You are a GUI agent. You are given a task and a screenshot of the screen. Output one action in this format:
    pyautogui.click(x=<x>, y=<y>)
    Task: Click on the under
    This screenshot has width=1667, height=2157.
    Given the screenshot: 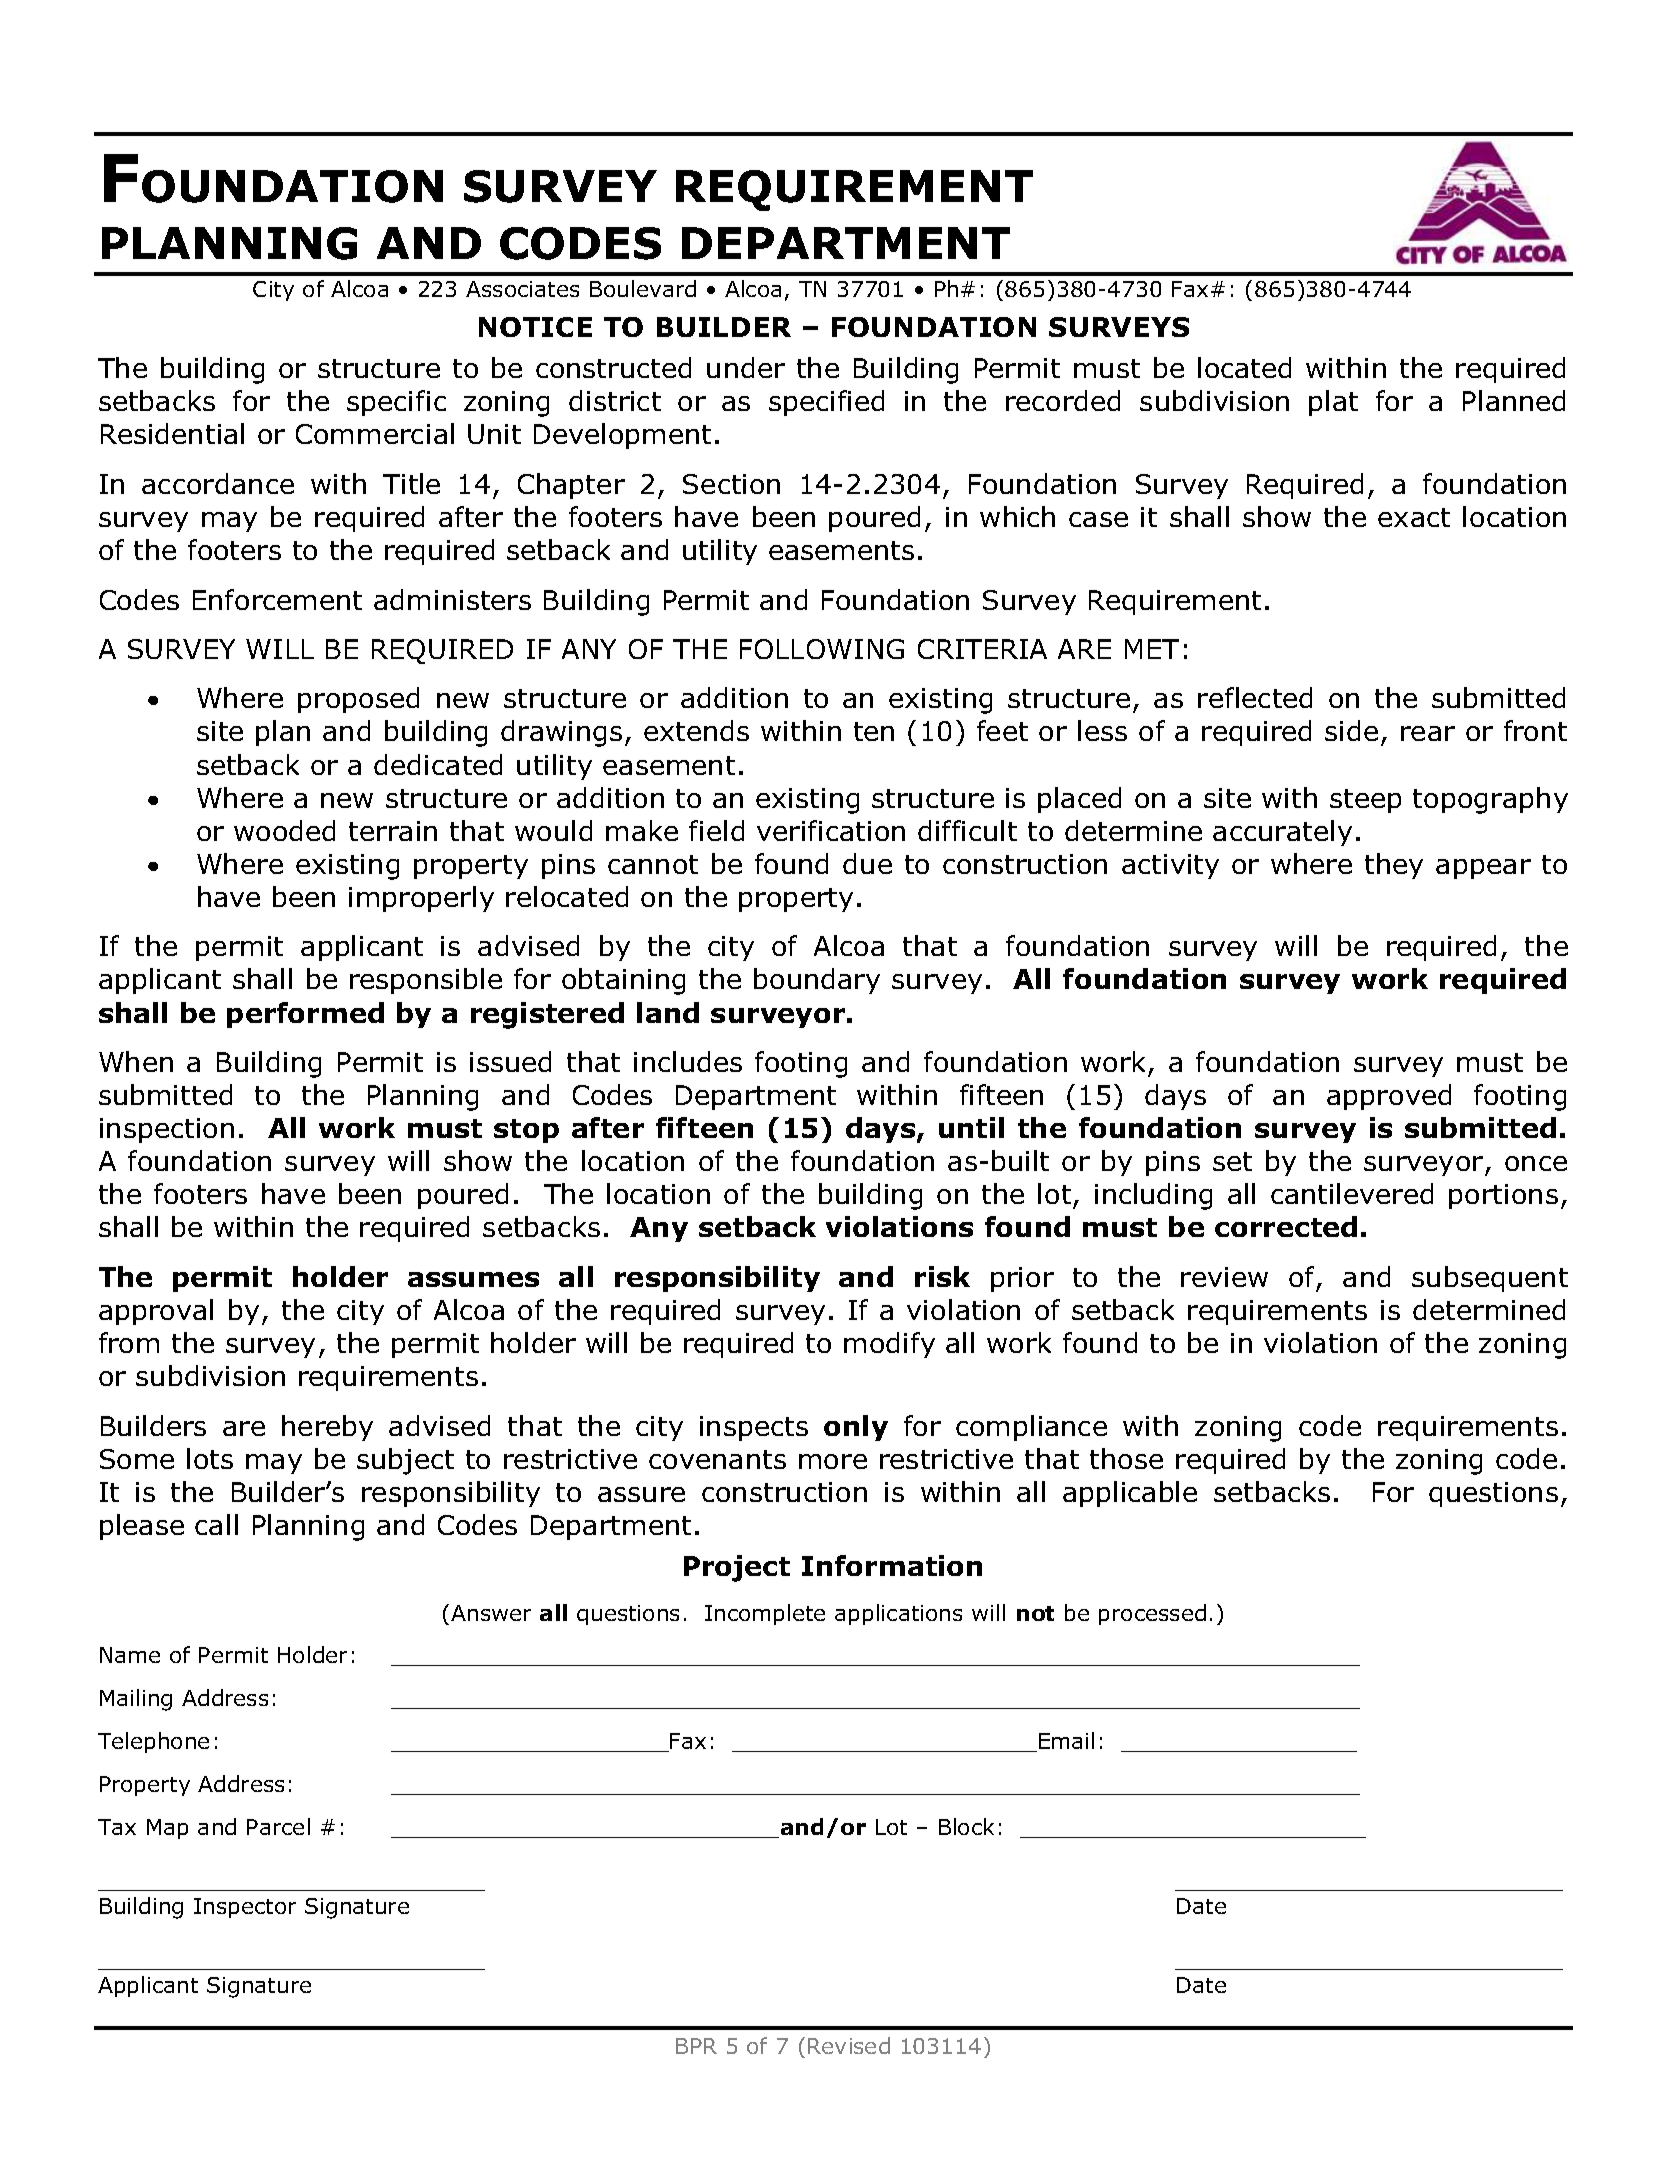 What is the action you would take?
    pyautogui.click(x=746, y=367)
